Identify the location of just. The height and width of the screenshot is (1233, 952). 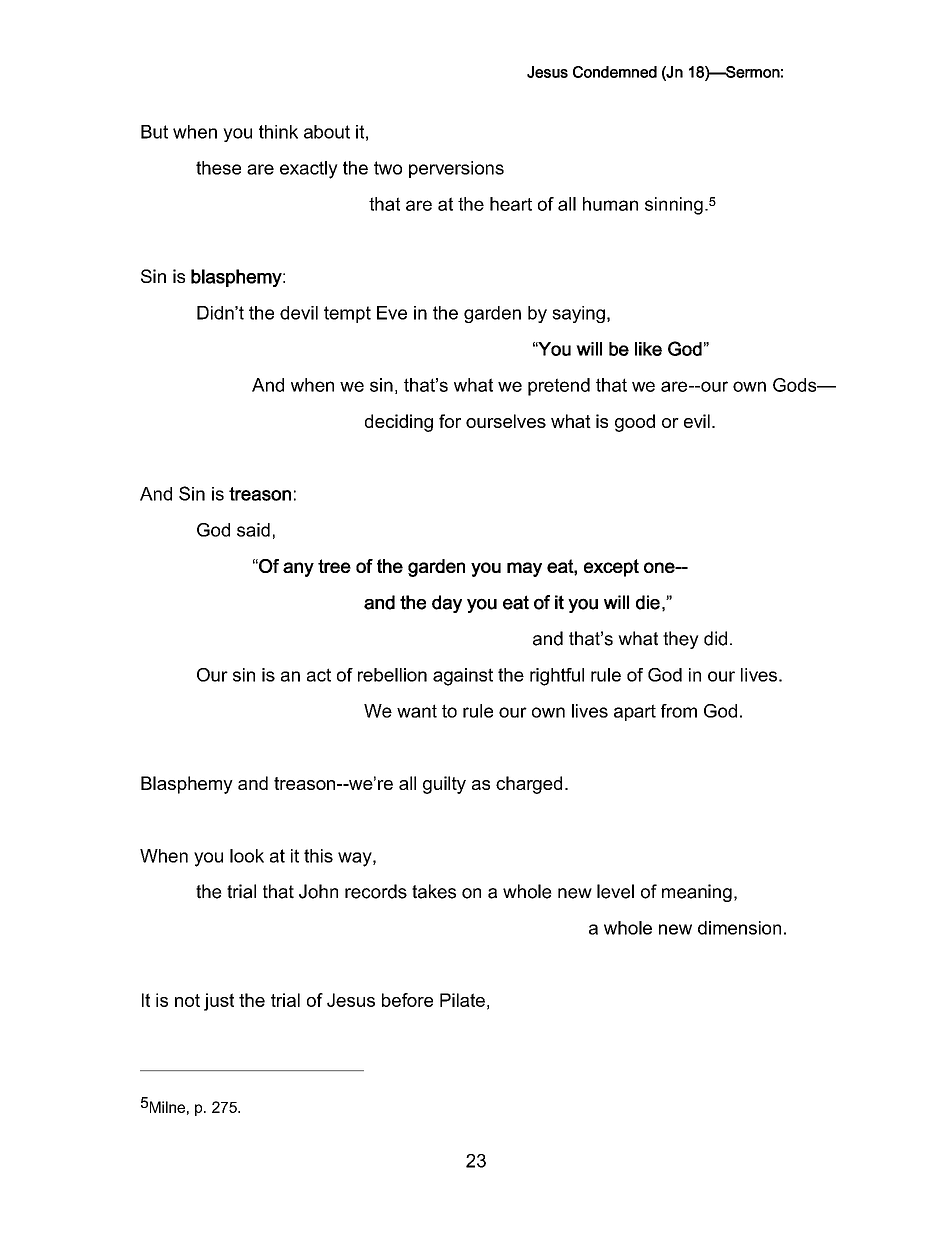
(219, 1002).
